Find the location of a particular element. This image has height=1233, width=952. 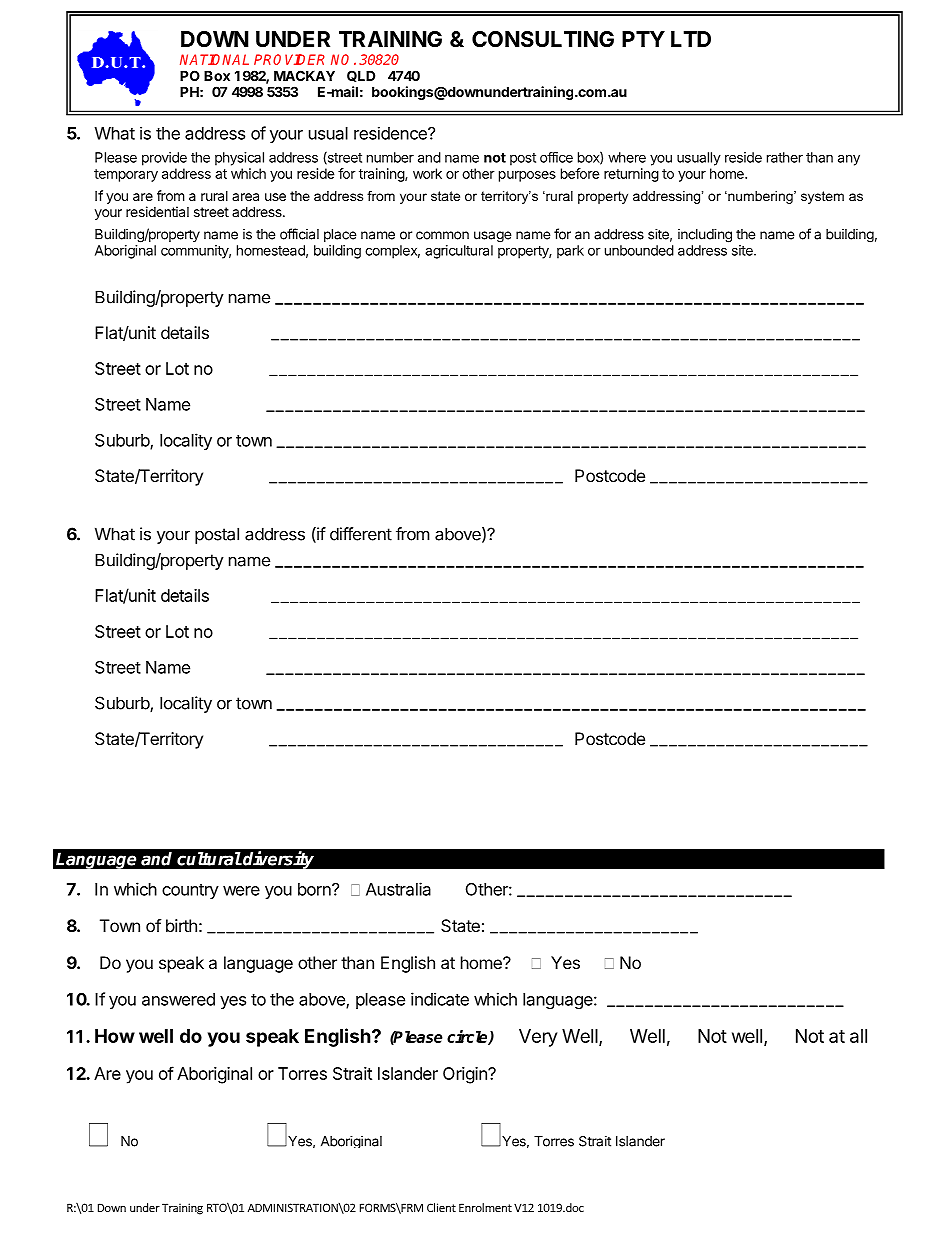

Australia is located at coordinates (398, 889).
